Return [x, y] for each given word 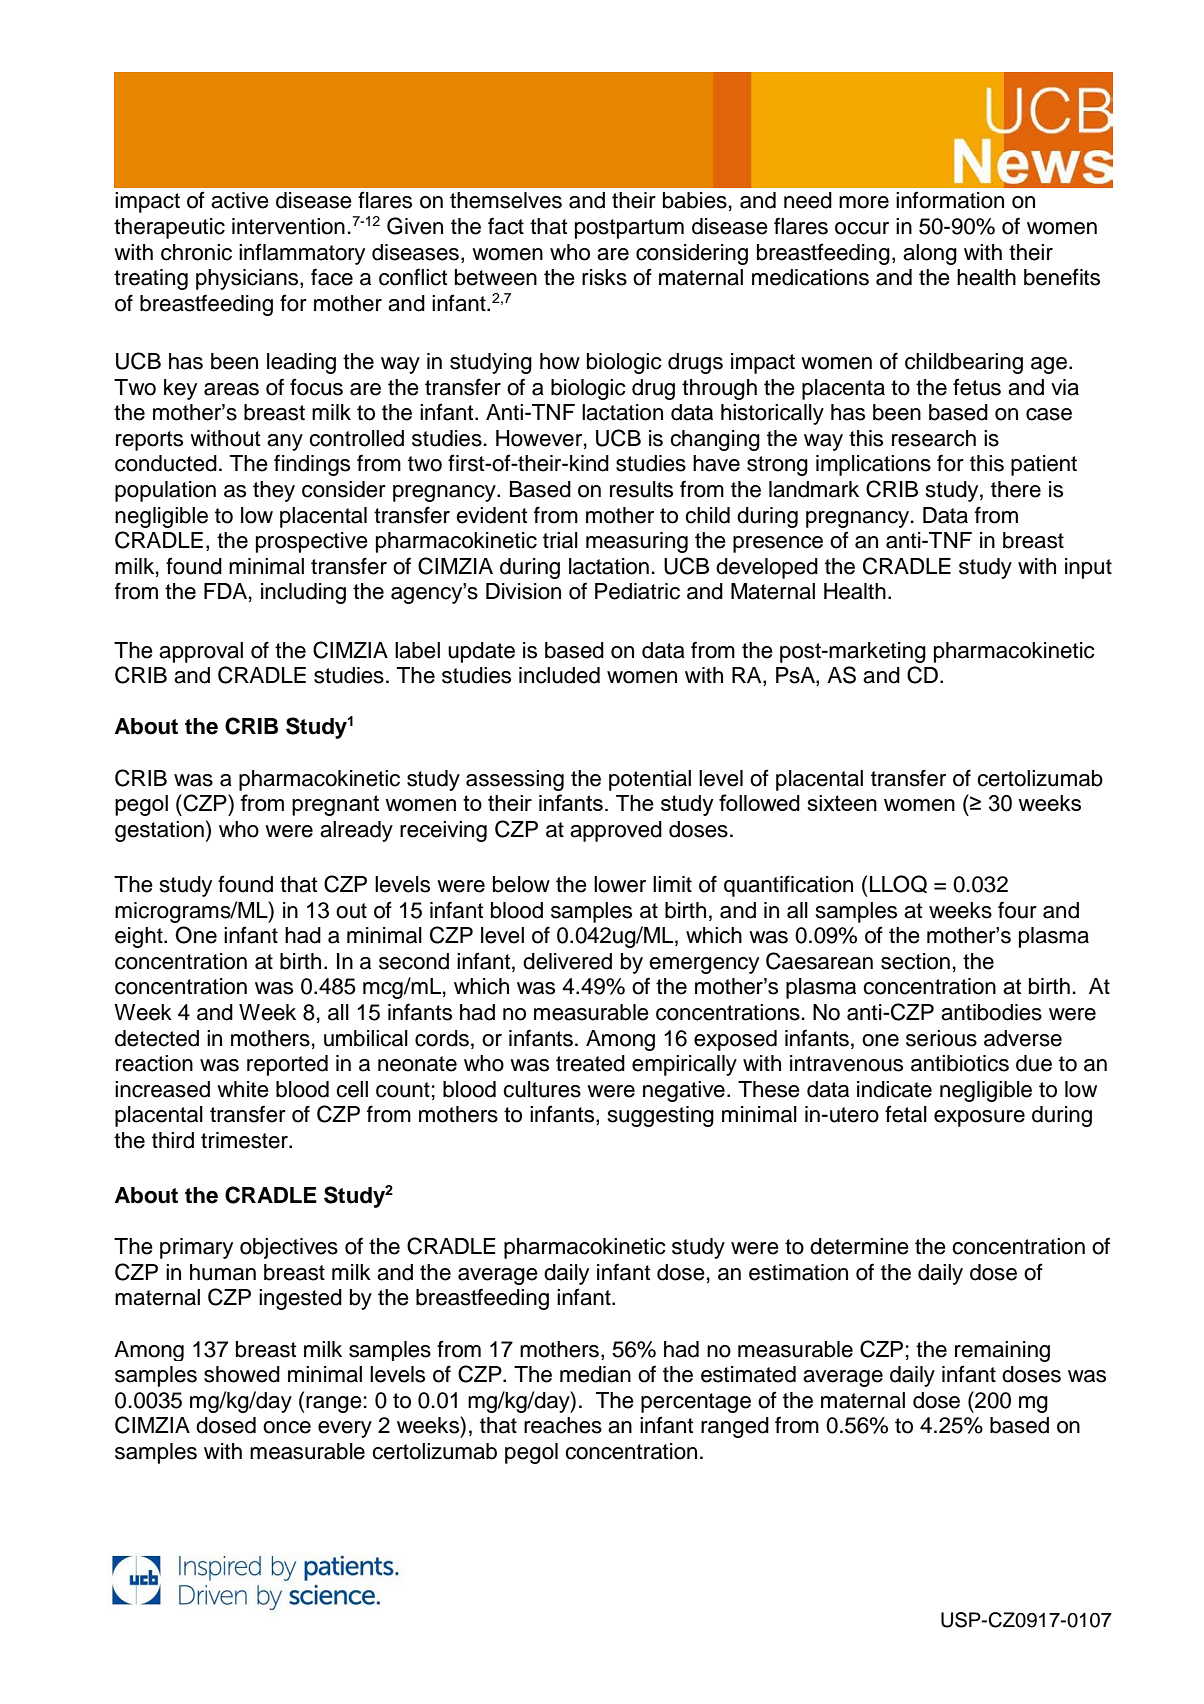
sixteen [842, 803]
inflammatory [302, 254]
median [595, 1374]
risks [604, 277]
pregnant [335, 805]
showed [242, 1374]
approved [616, 831]
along [930, 254]
